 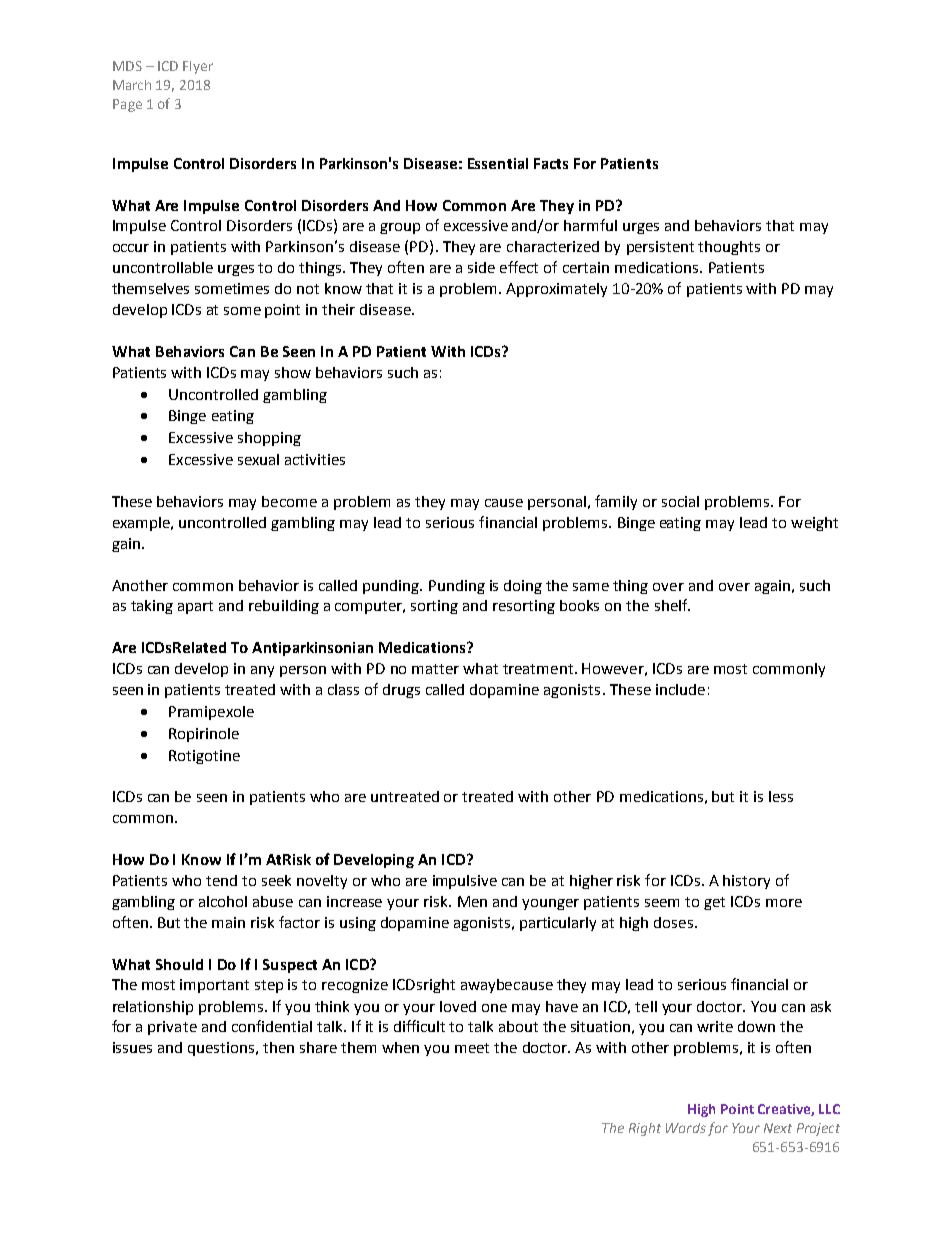 I want to click on side, so click(x=481, y=267).
